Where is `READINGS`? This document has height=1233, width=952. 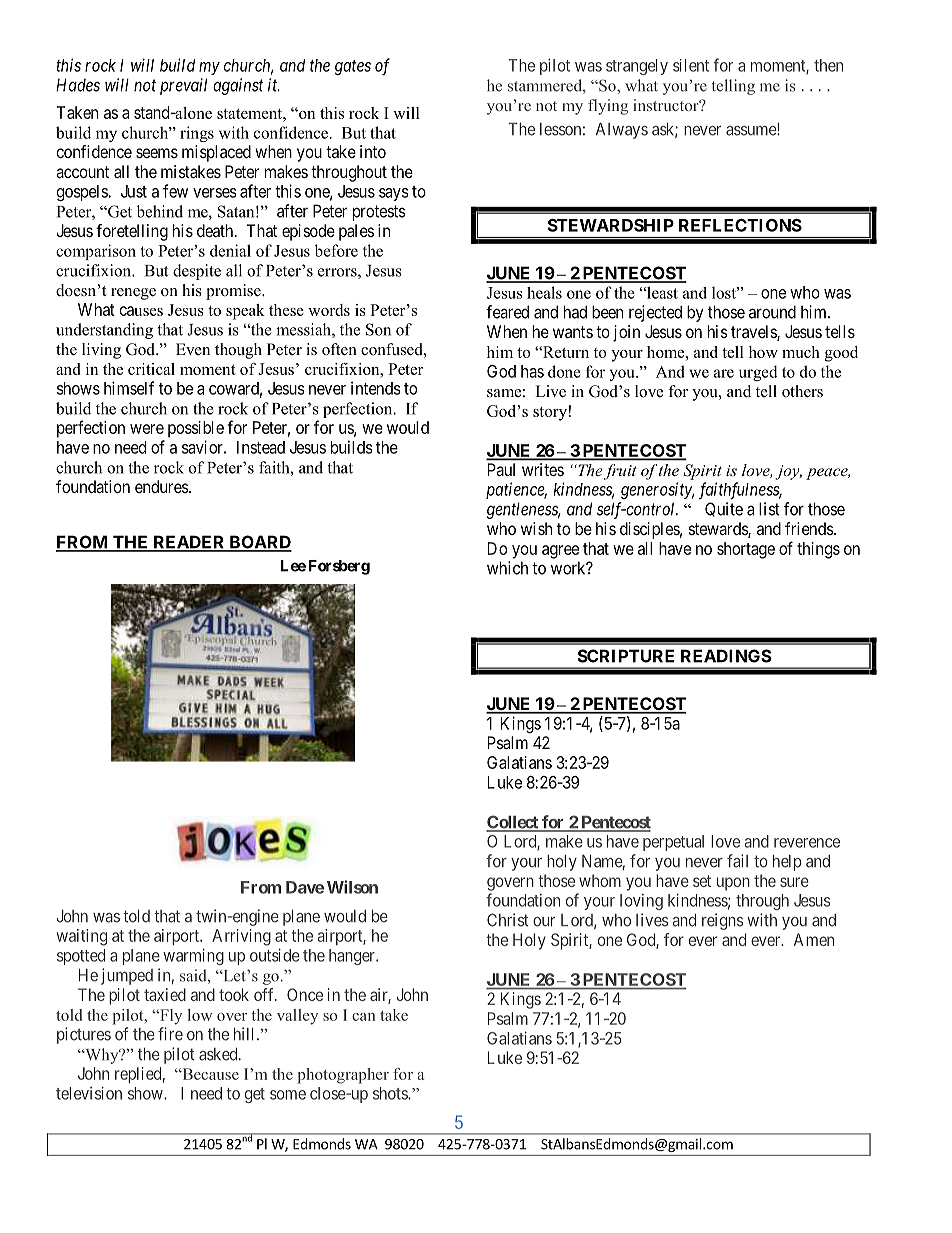
READINGS is located at coordinates (726, 656).
